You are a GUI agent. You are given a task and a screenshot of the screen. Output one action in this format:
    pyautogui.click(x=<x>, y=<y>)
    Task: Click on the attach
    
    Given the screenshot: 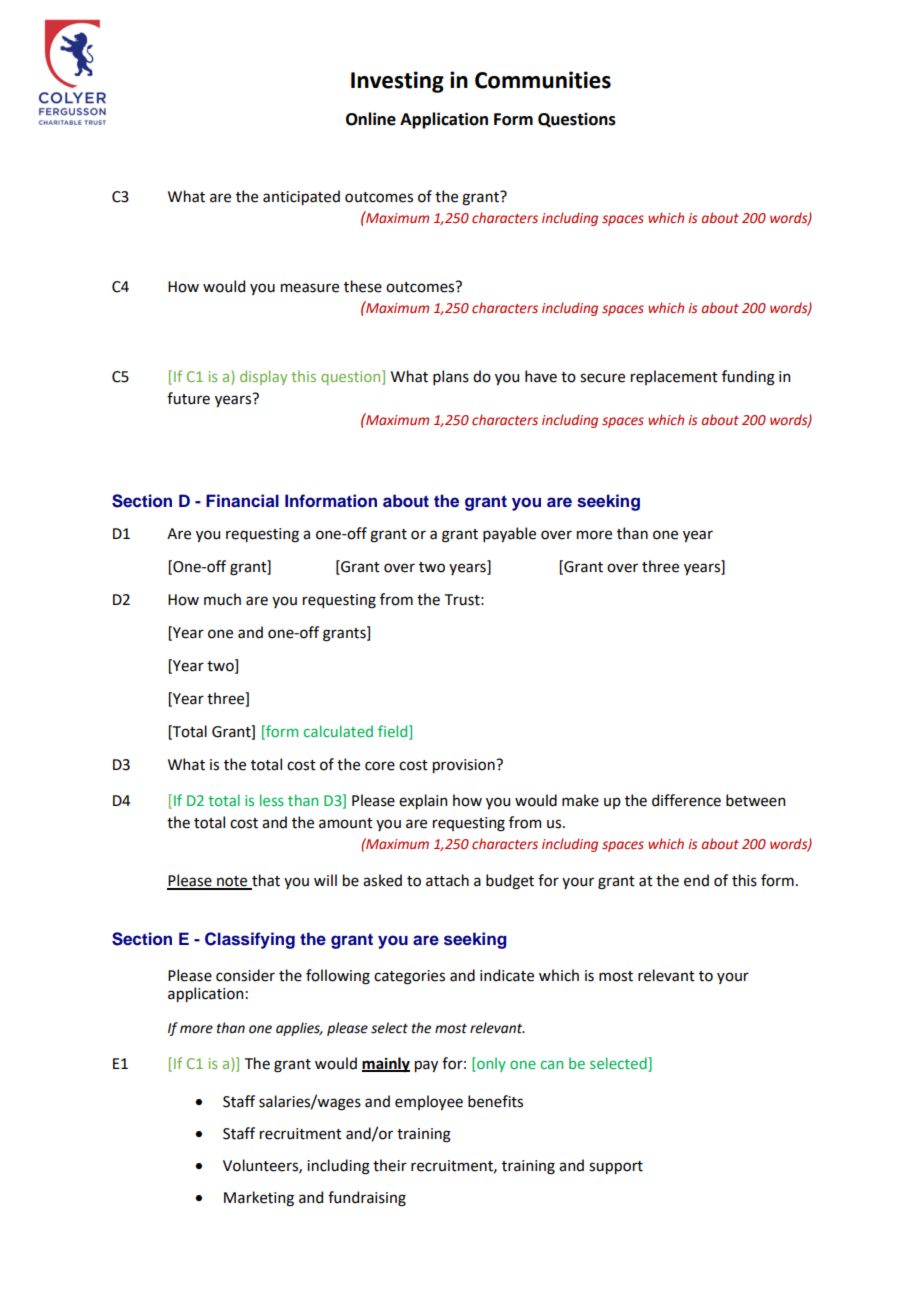 What is the action you would take?
    pyautogui.click(x=447, y=880)
